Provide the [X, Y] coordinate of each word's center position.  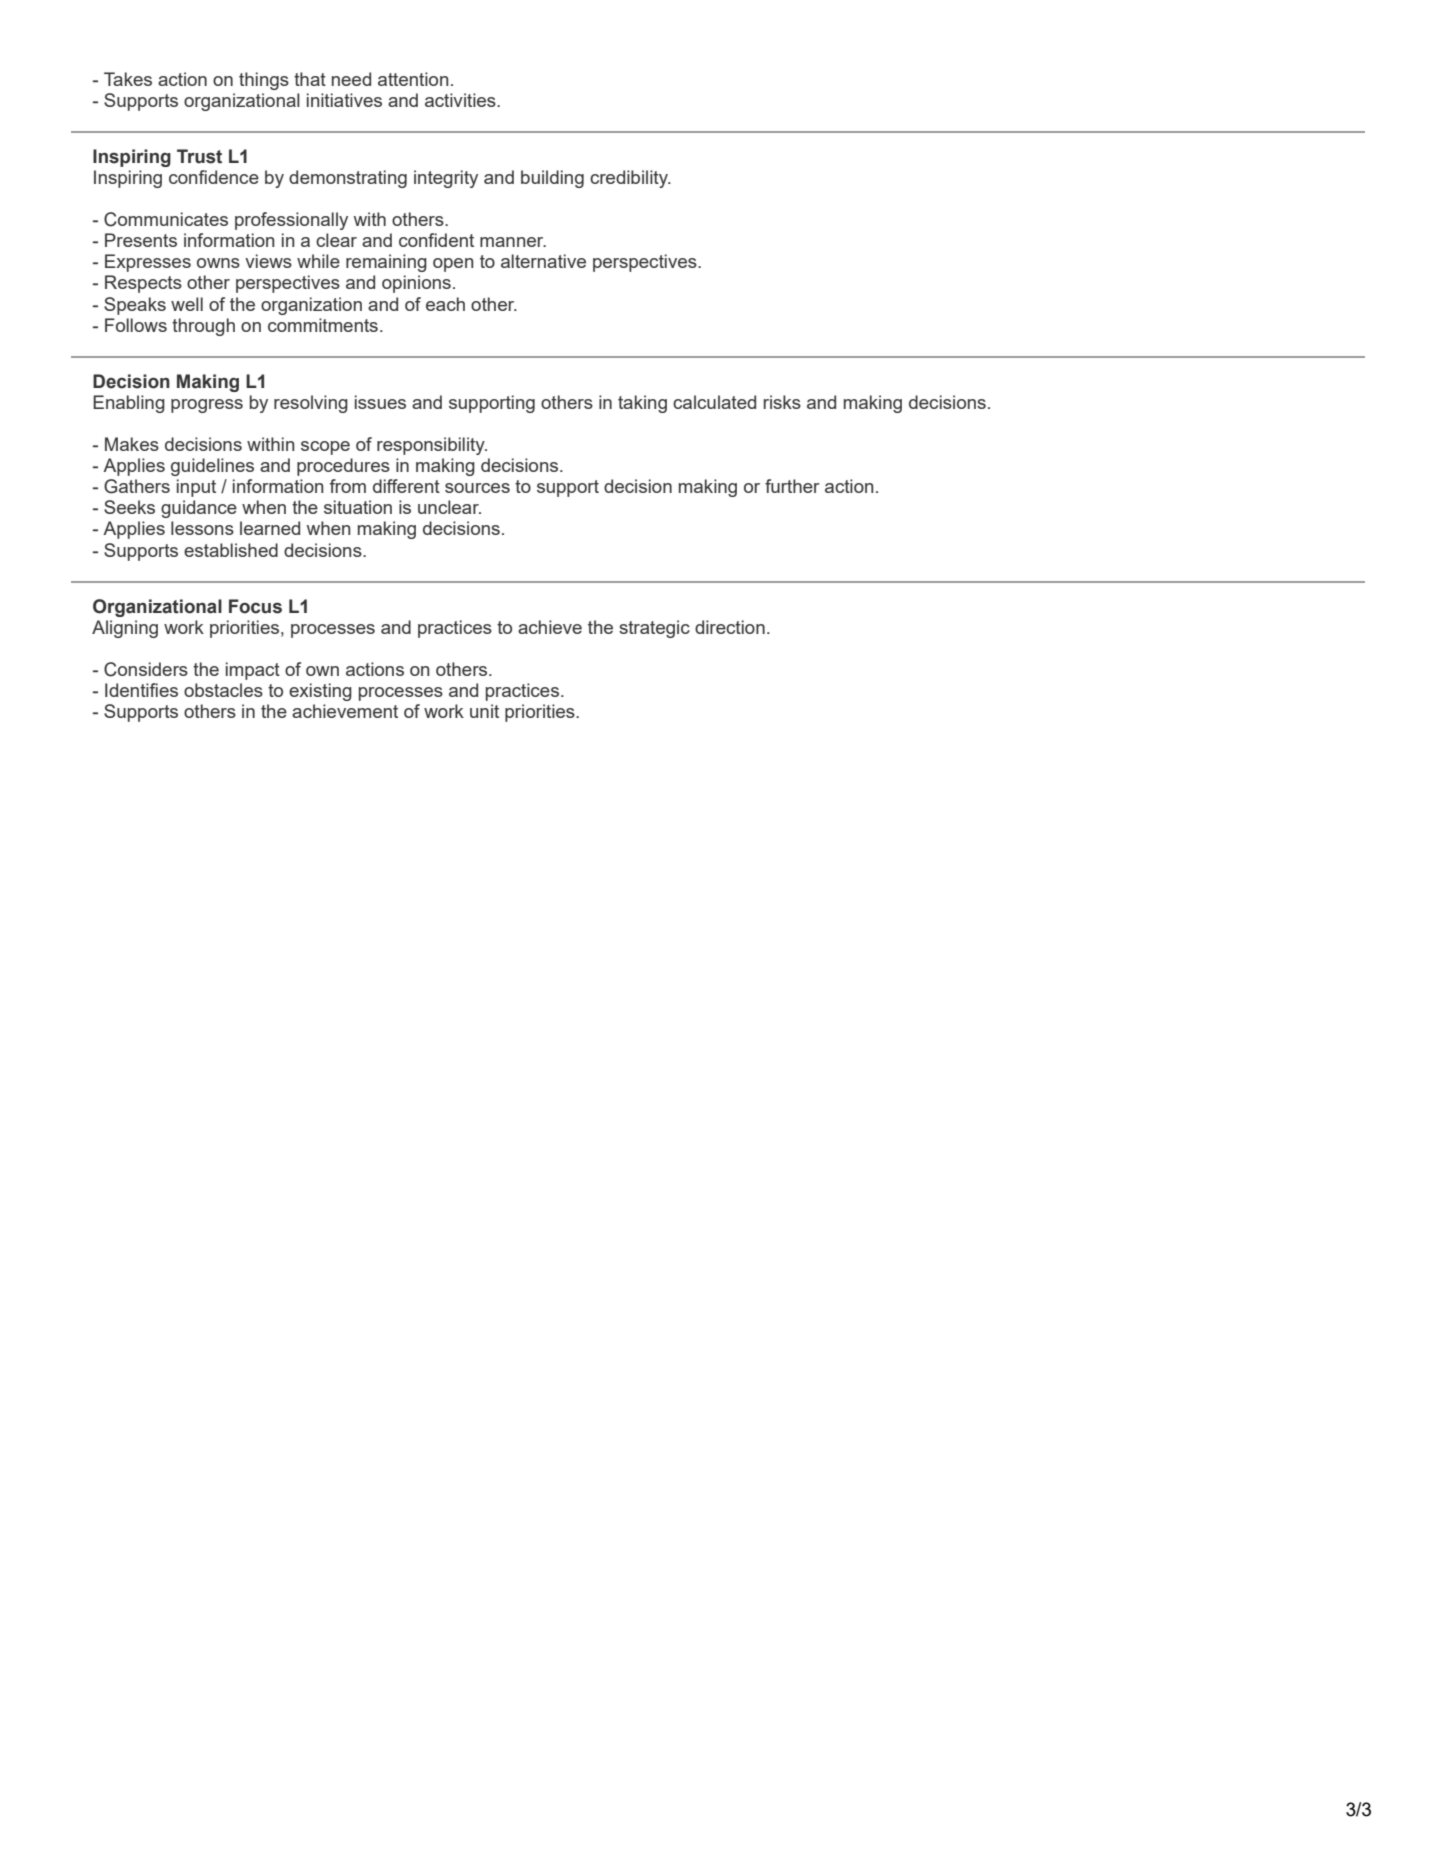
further [792, 486]
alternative [543, 261]
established [231, 550]
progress [207, 406]
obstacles [223, 690]
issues [380, 402]
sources [477, 488]
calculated [714, 402]
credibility [630, 179]
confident [436, 240]
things [264, 81]
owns [218, 263]
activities [461, 100]
